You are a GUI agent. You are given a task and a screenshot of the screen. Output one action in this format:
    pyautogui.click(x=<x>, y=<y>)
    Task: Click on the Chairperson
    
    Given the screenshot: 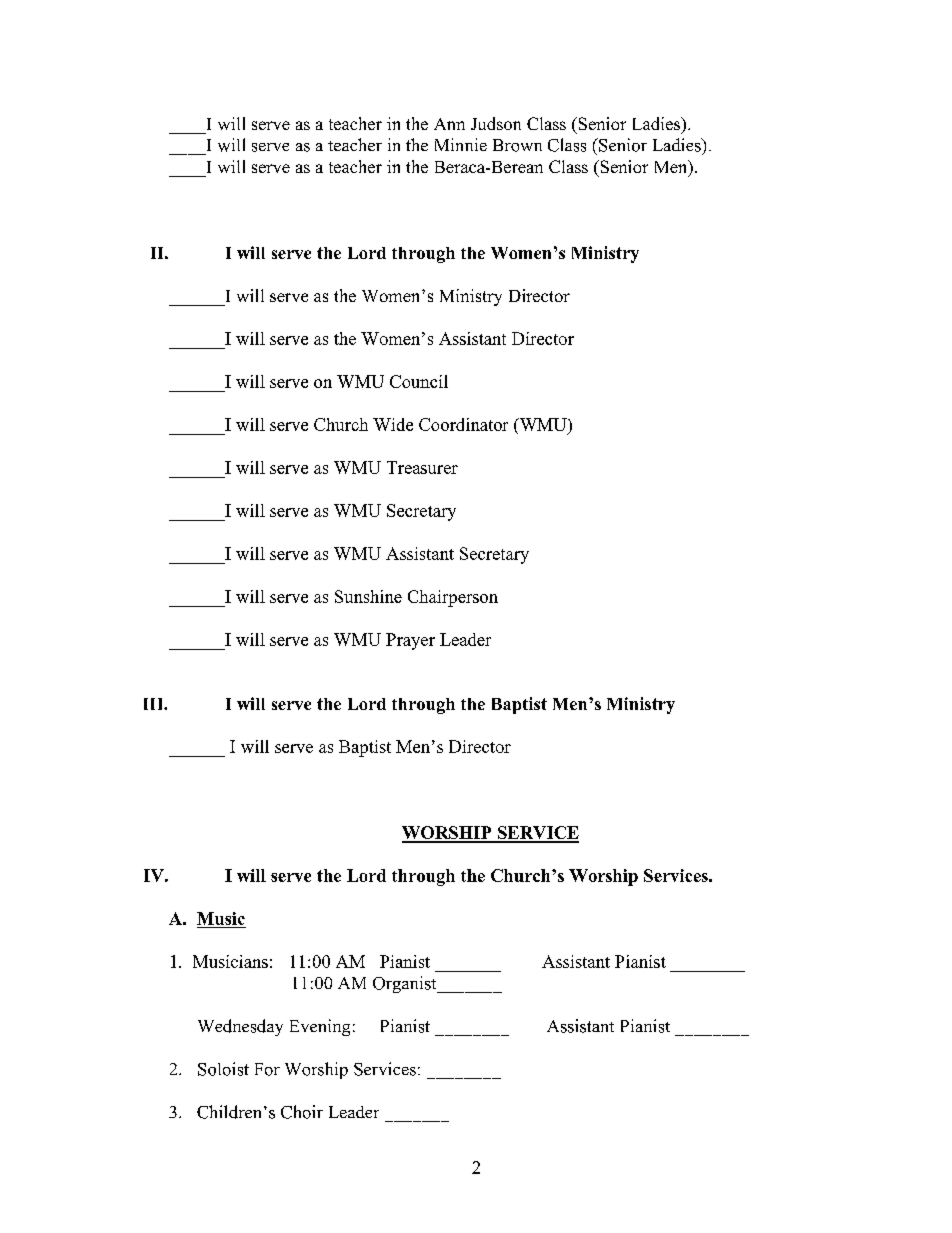 What is the action you would take?
    pyautogui.click(x=453, y=598)
